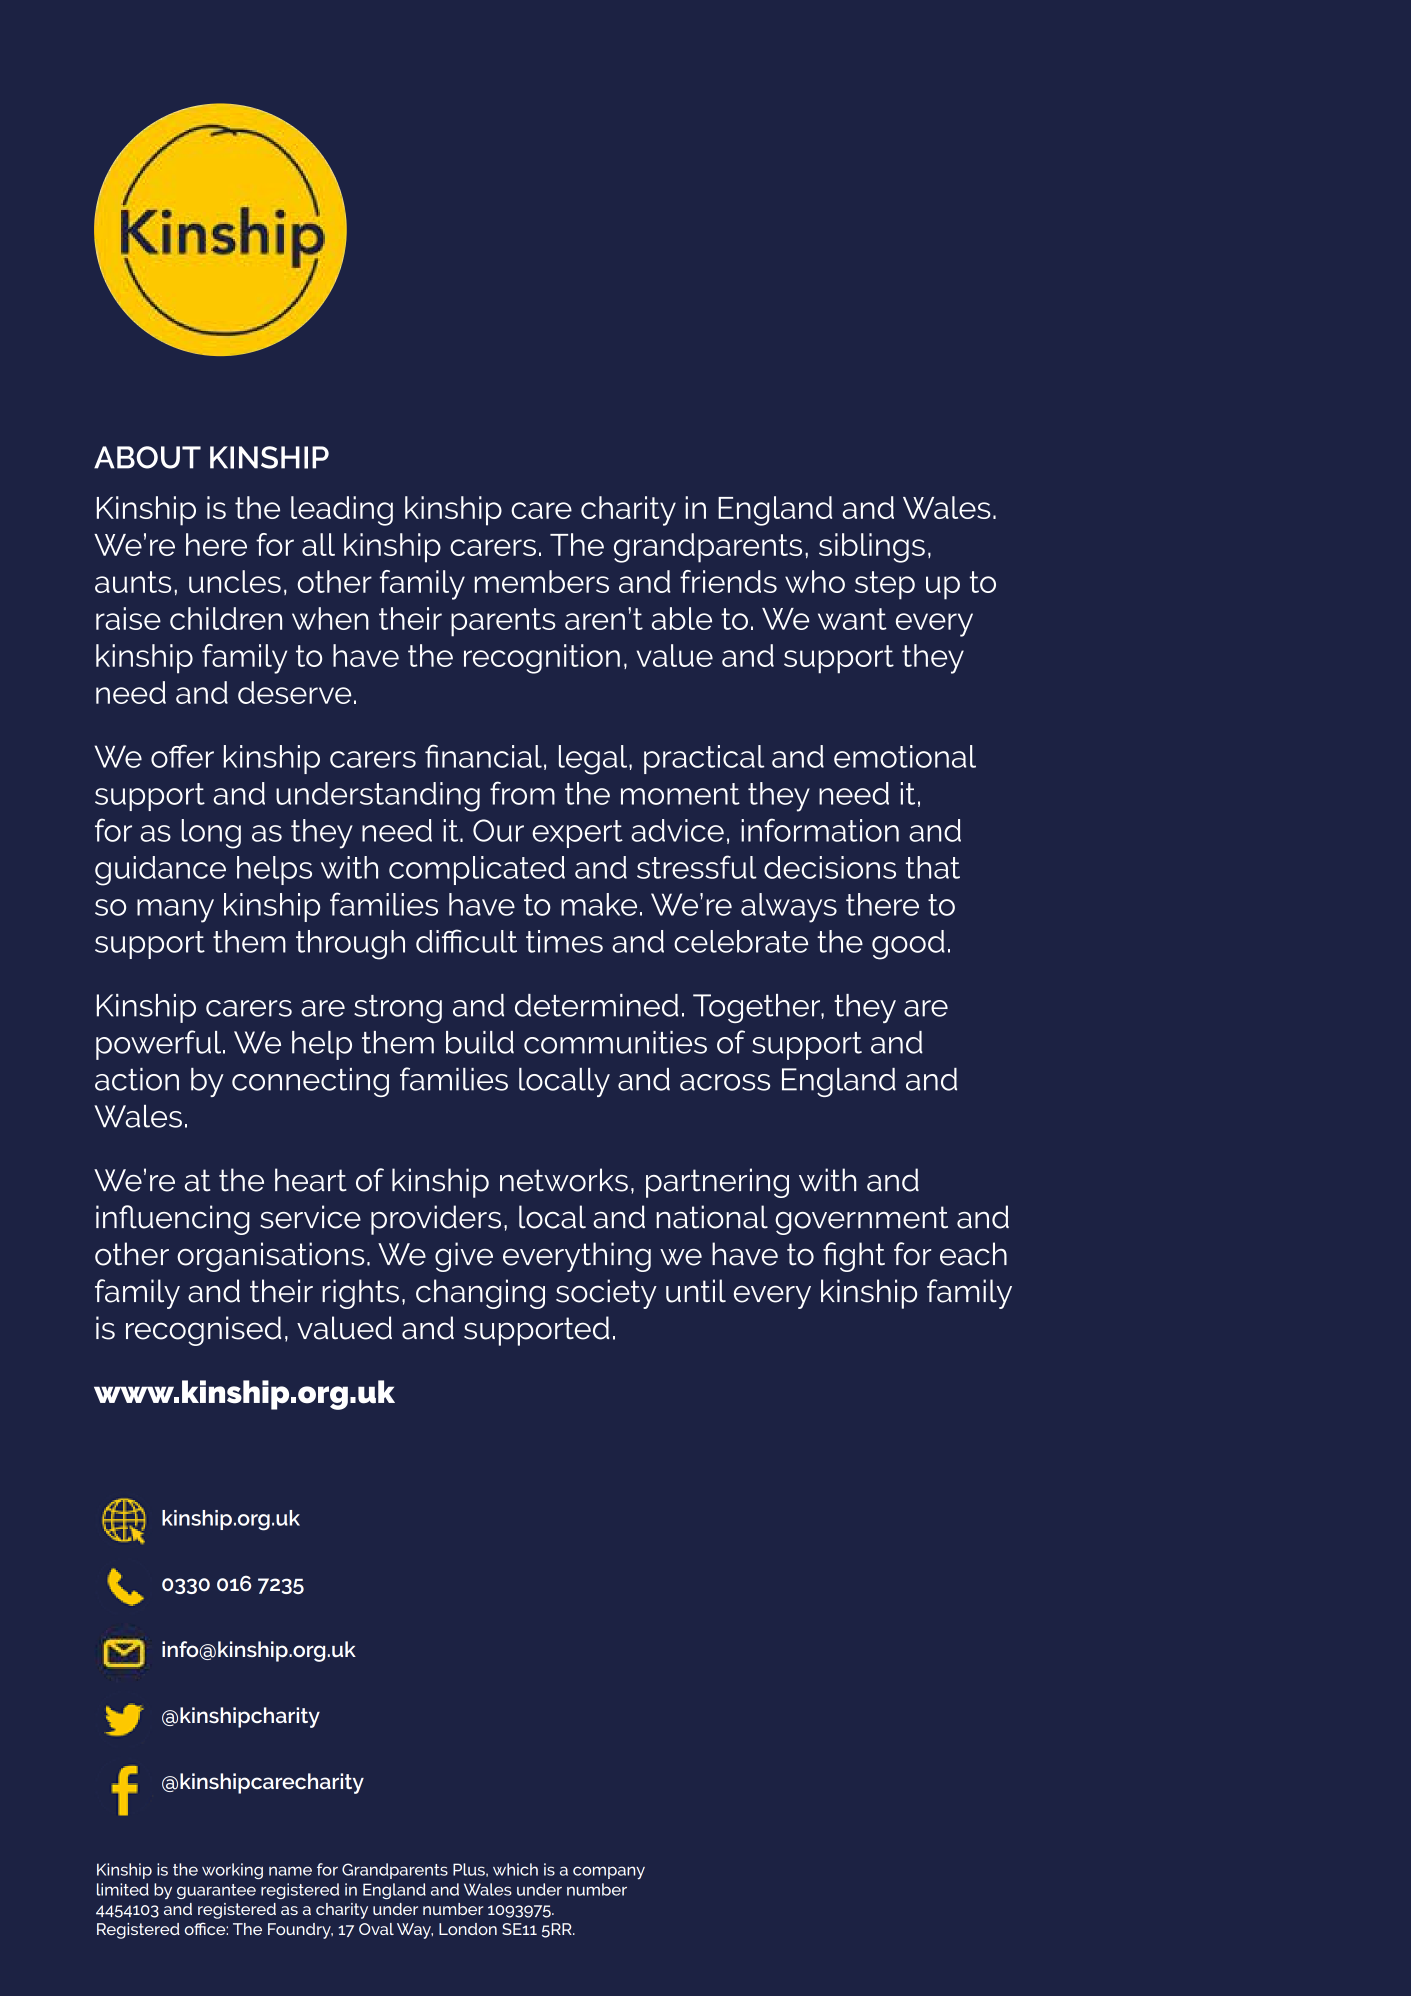 The height and width of the document is (1996, 1411). What do you see at coordinates (908, 945) in the document?
I see `good` at bounding box center [908, 945].
